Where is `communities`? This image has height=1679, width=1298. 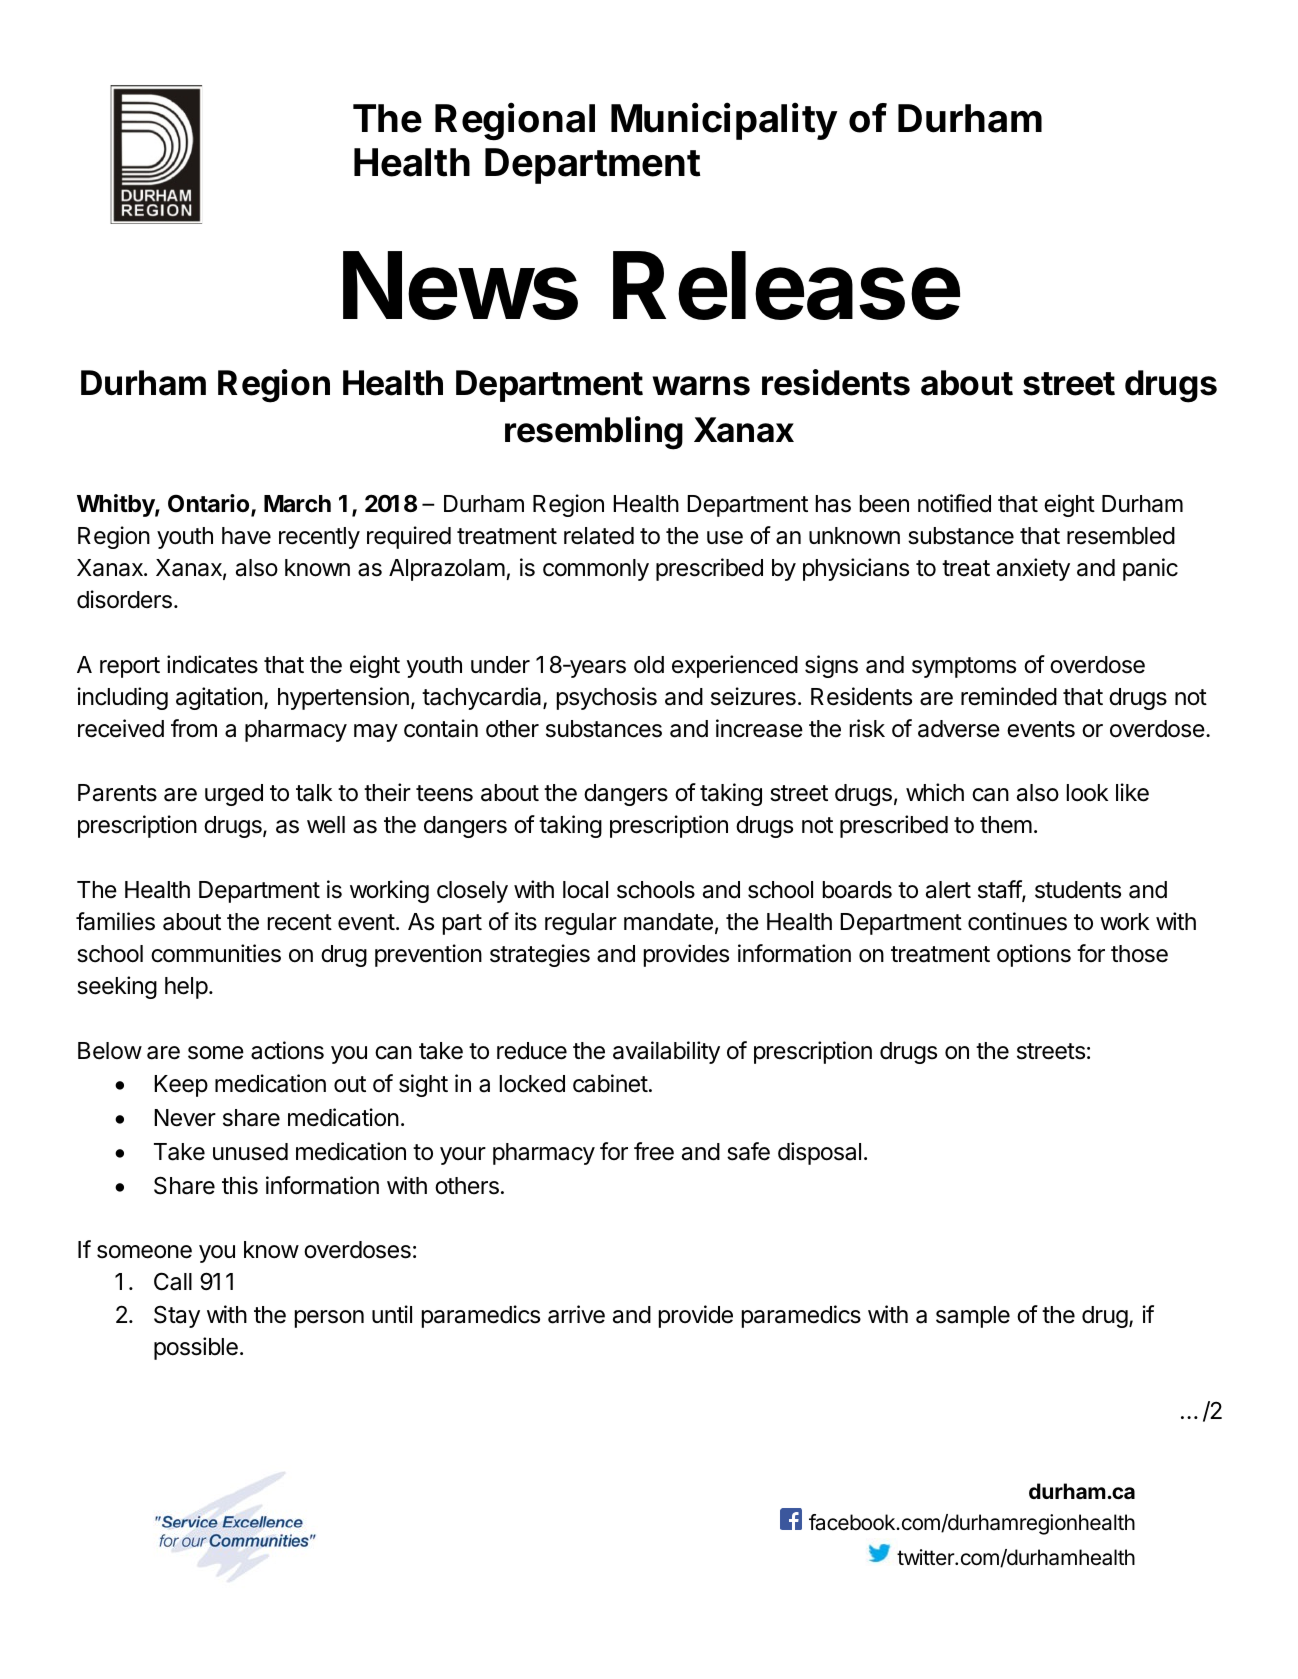 communities is located at coordinates (216, 953).
